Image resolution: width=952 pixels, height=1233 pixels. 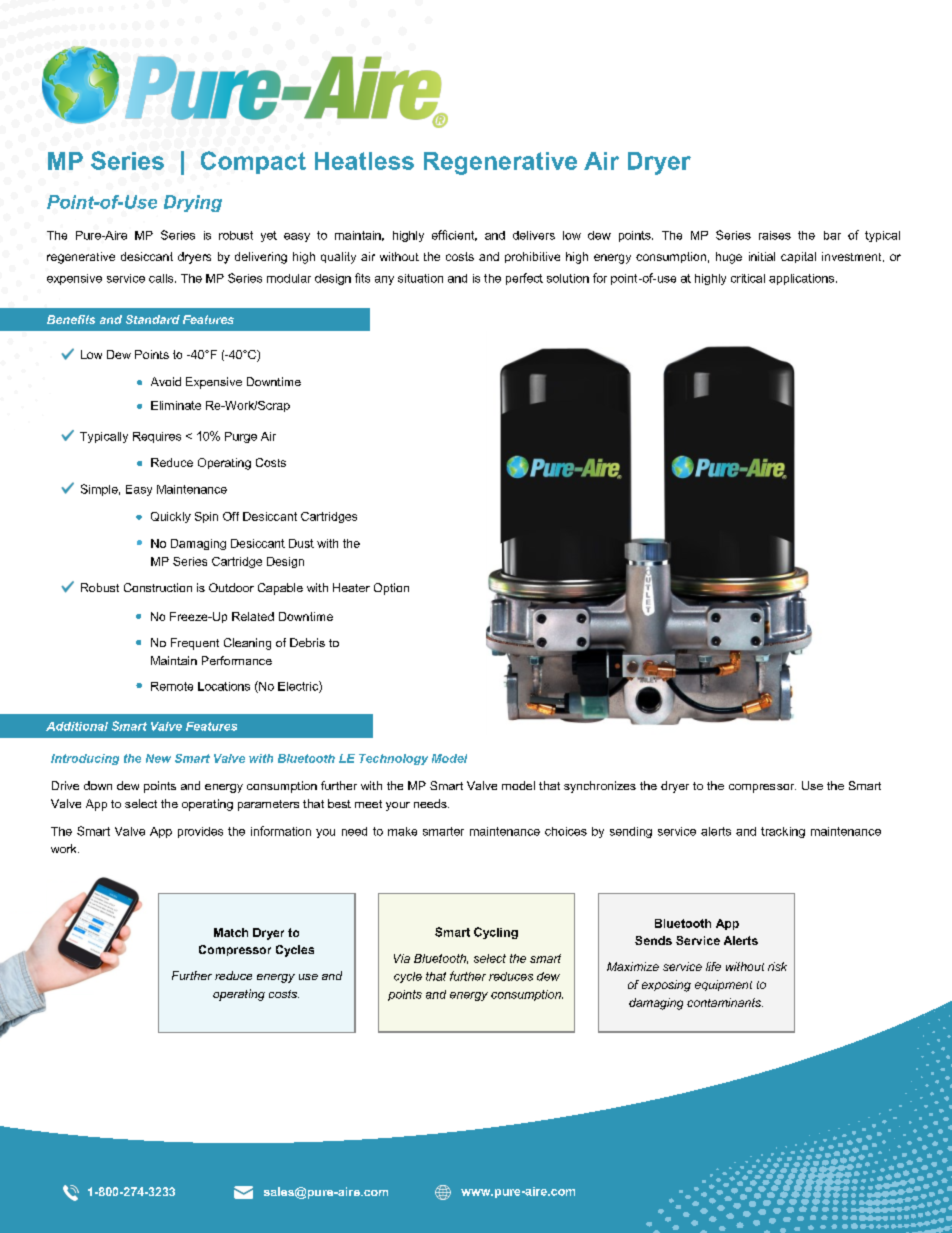 I want to click on tracking, so click(x=783, y=832).
